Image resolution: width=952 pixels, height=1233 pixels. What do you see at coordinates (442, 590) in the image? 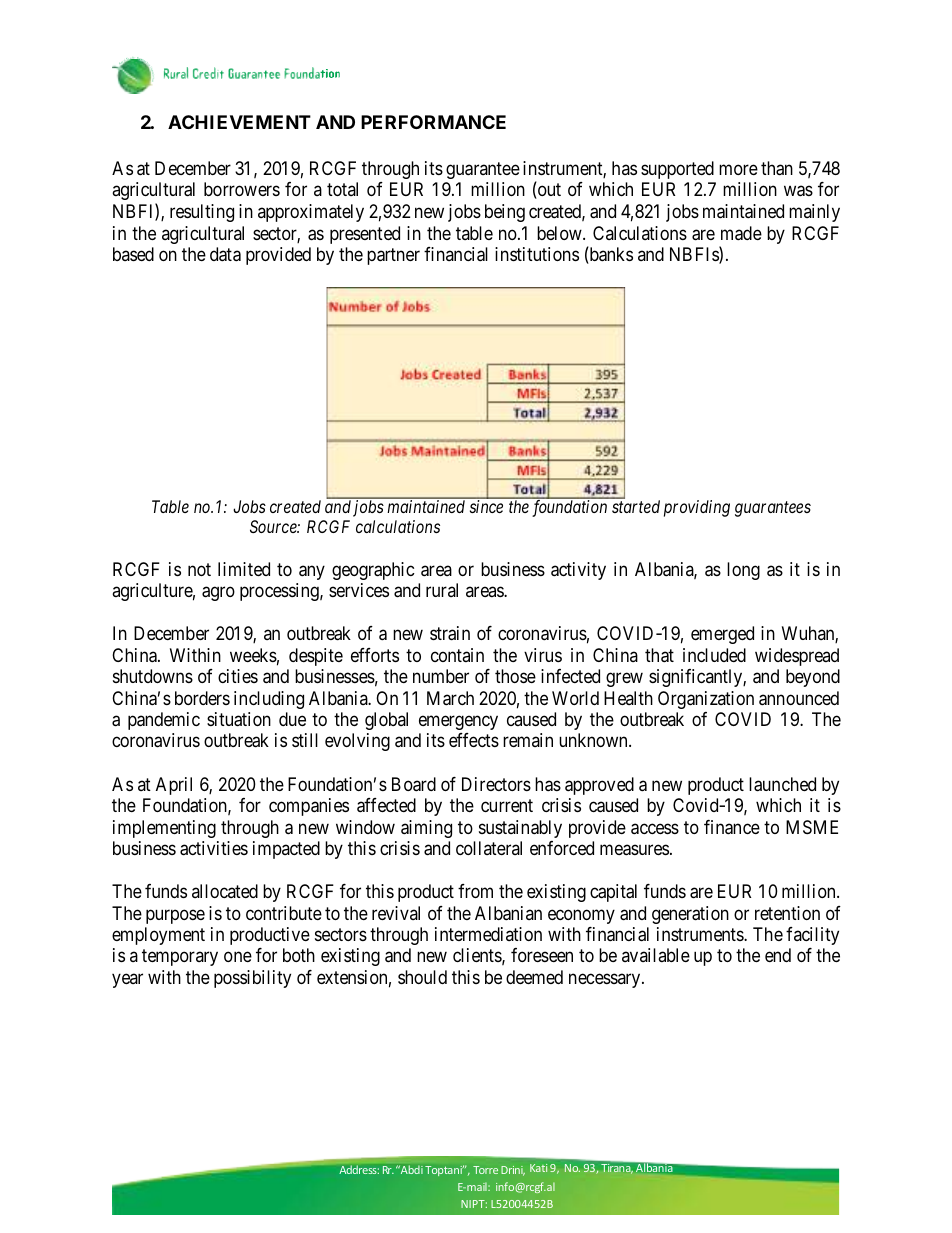
I see `rural` at bounding box center [442, 590].
